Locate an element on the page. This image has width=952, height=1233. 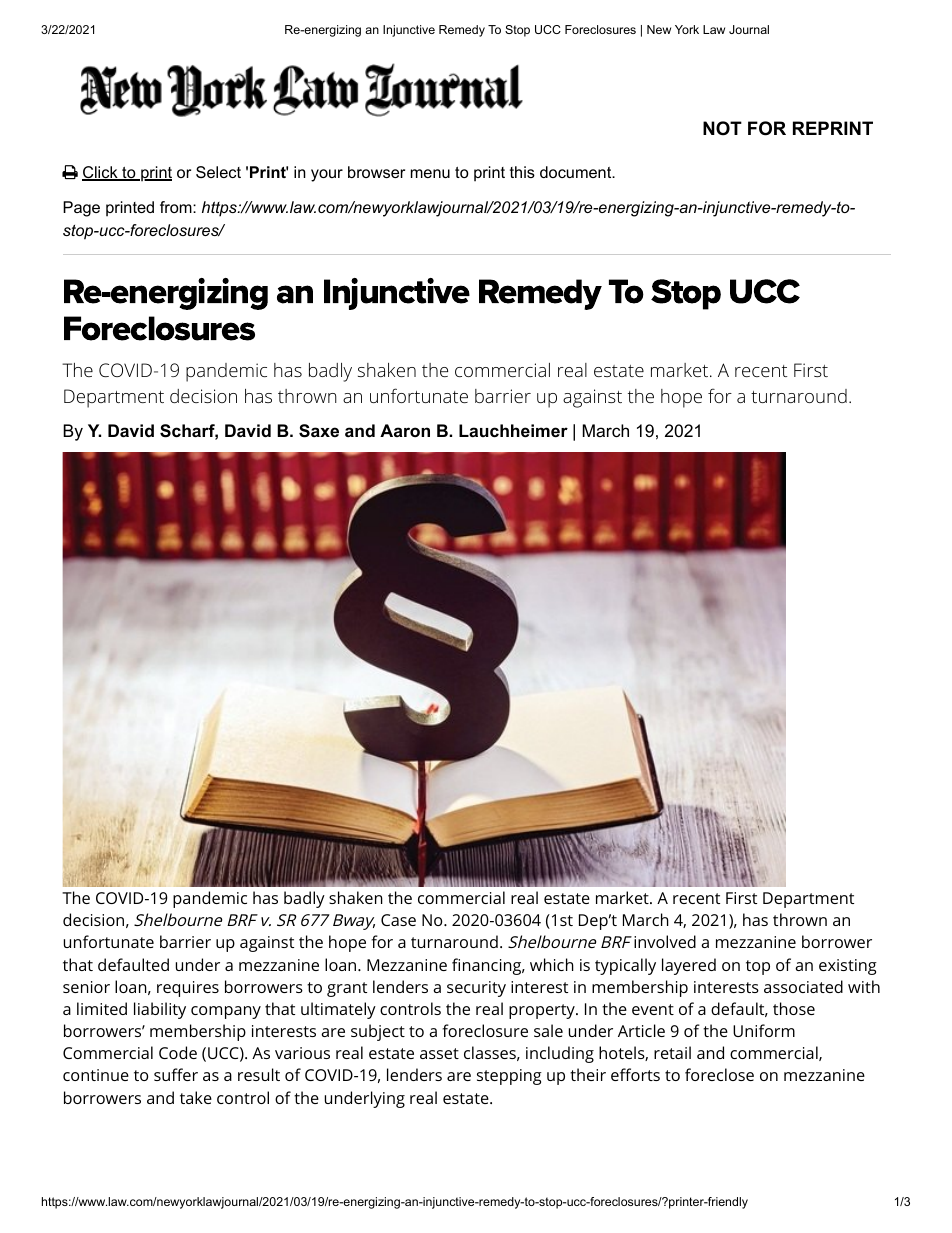
security is located at coordinates (476, 989).
